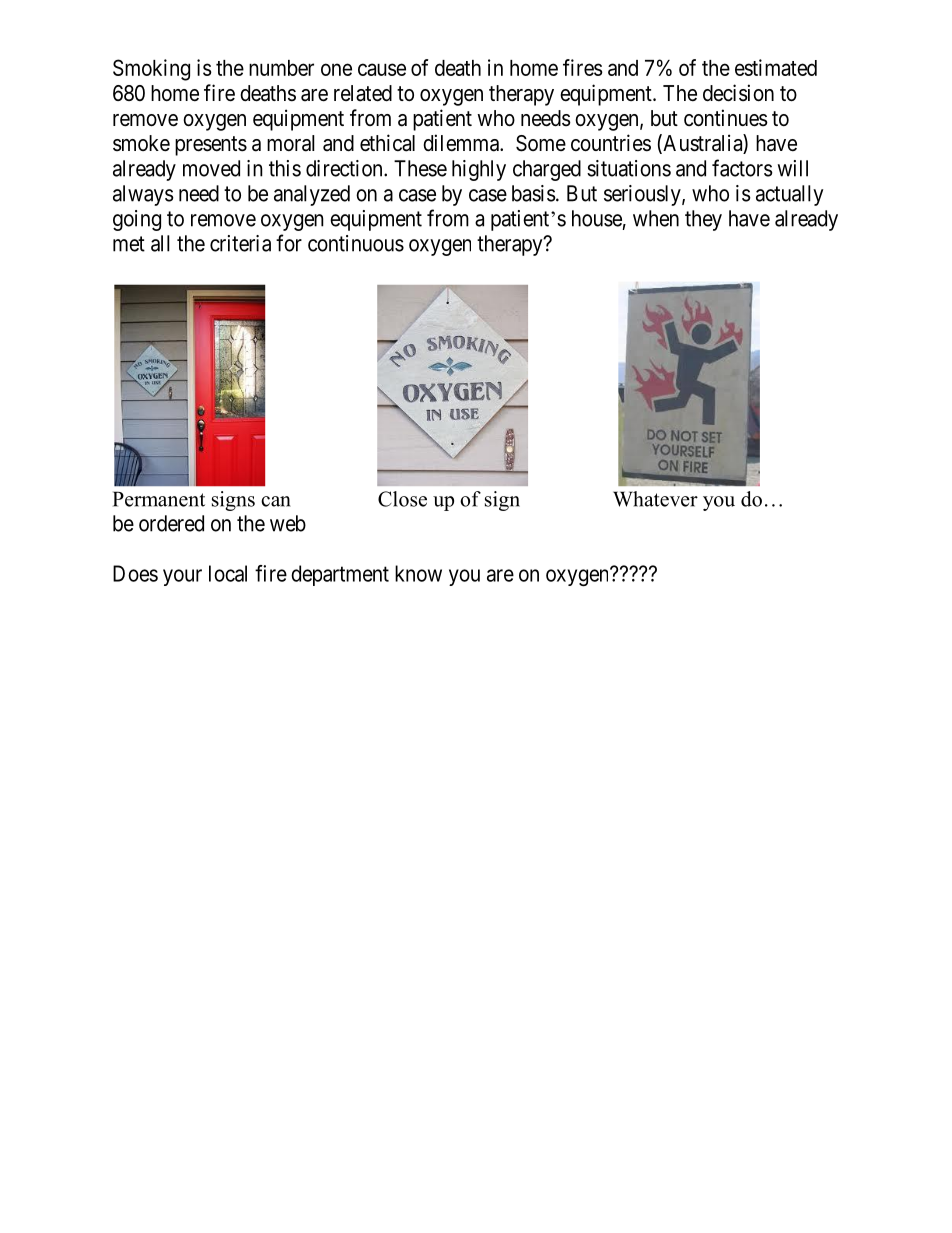 The height and width of the screenshot is (1233, 952). Describe the element at coordinates (211, 168) in the screenshot. I see `moved` at that location.
